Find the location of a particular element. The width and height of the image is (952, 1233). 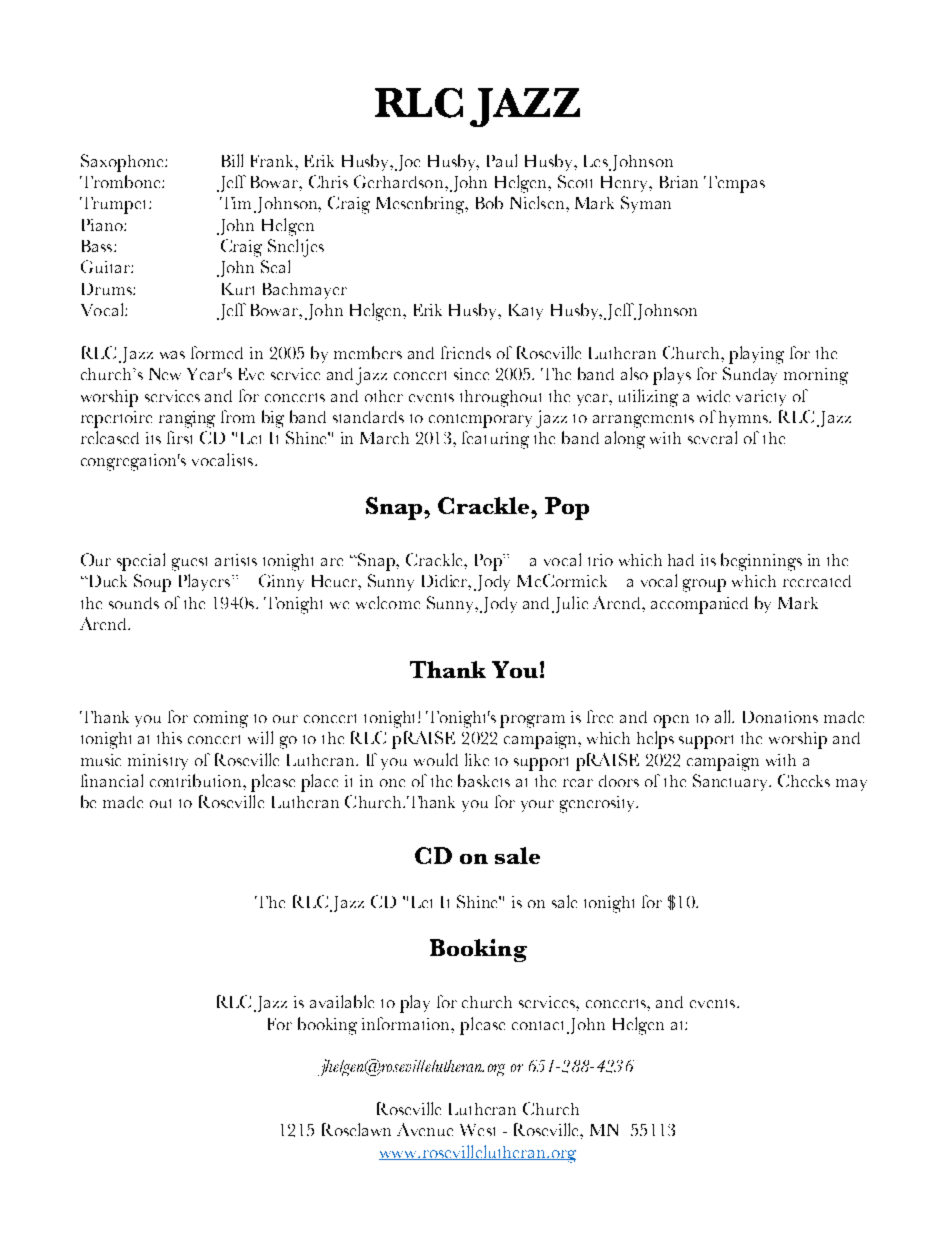

hymns is located at coordinates (744, 419).
